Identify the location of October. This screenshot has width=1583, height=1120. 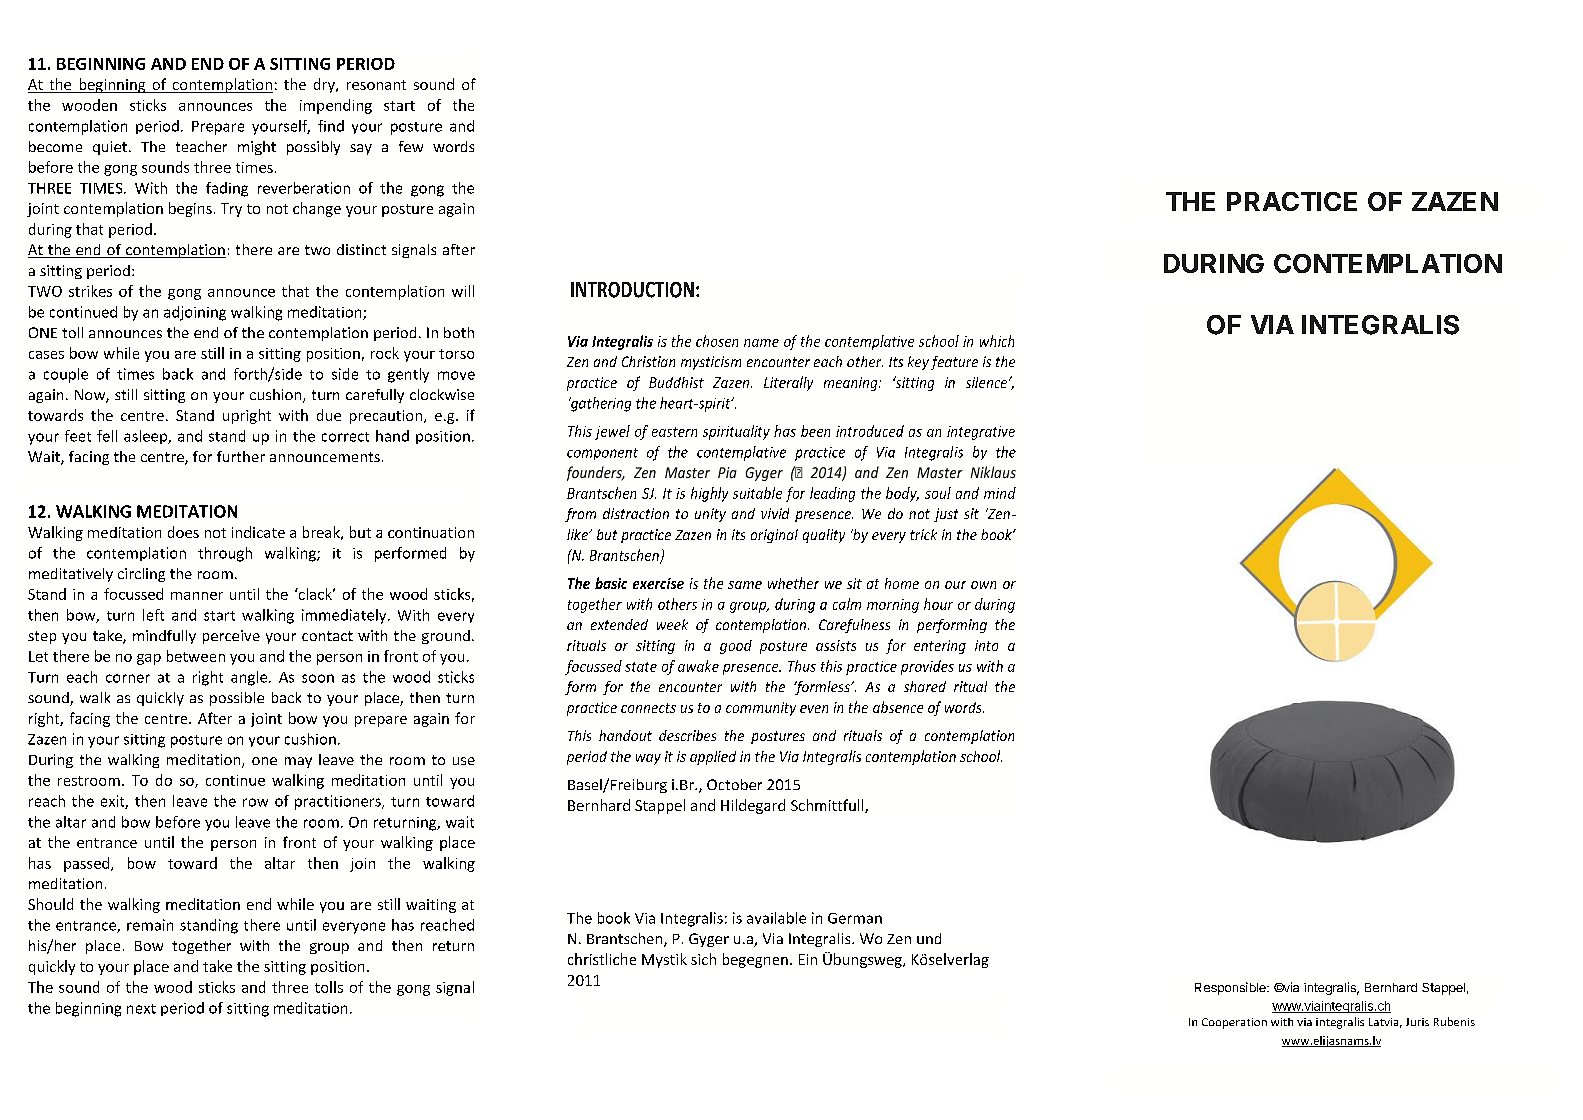
(734, 784).
